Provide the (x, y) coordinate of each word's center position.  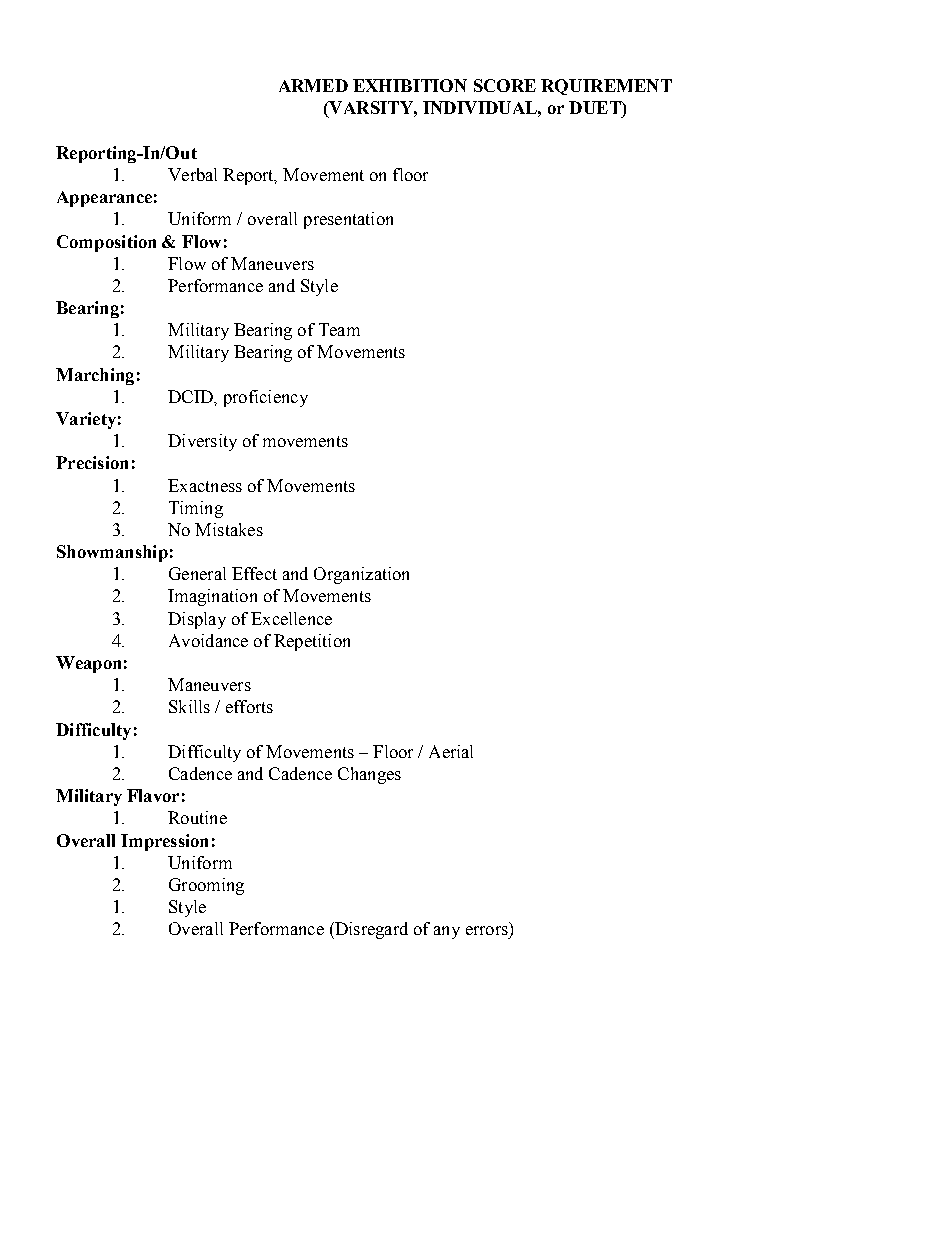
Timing (196, 509)
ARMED (313, 85)
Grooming (206, 886)
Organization (361, 575)
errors (487, 930)
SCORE (505, 85)
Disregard (370, 930)
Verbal (192, 174)
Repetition (312, 642)
